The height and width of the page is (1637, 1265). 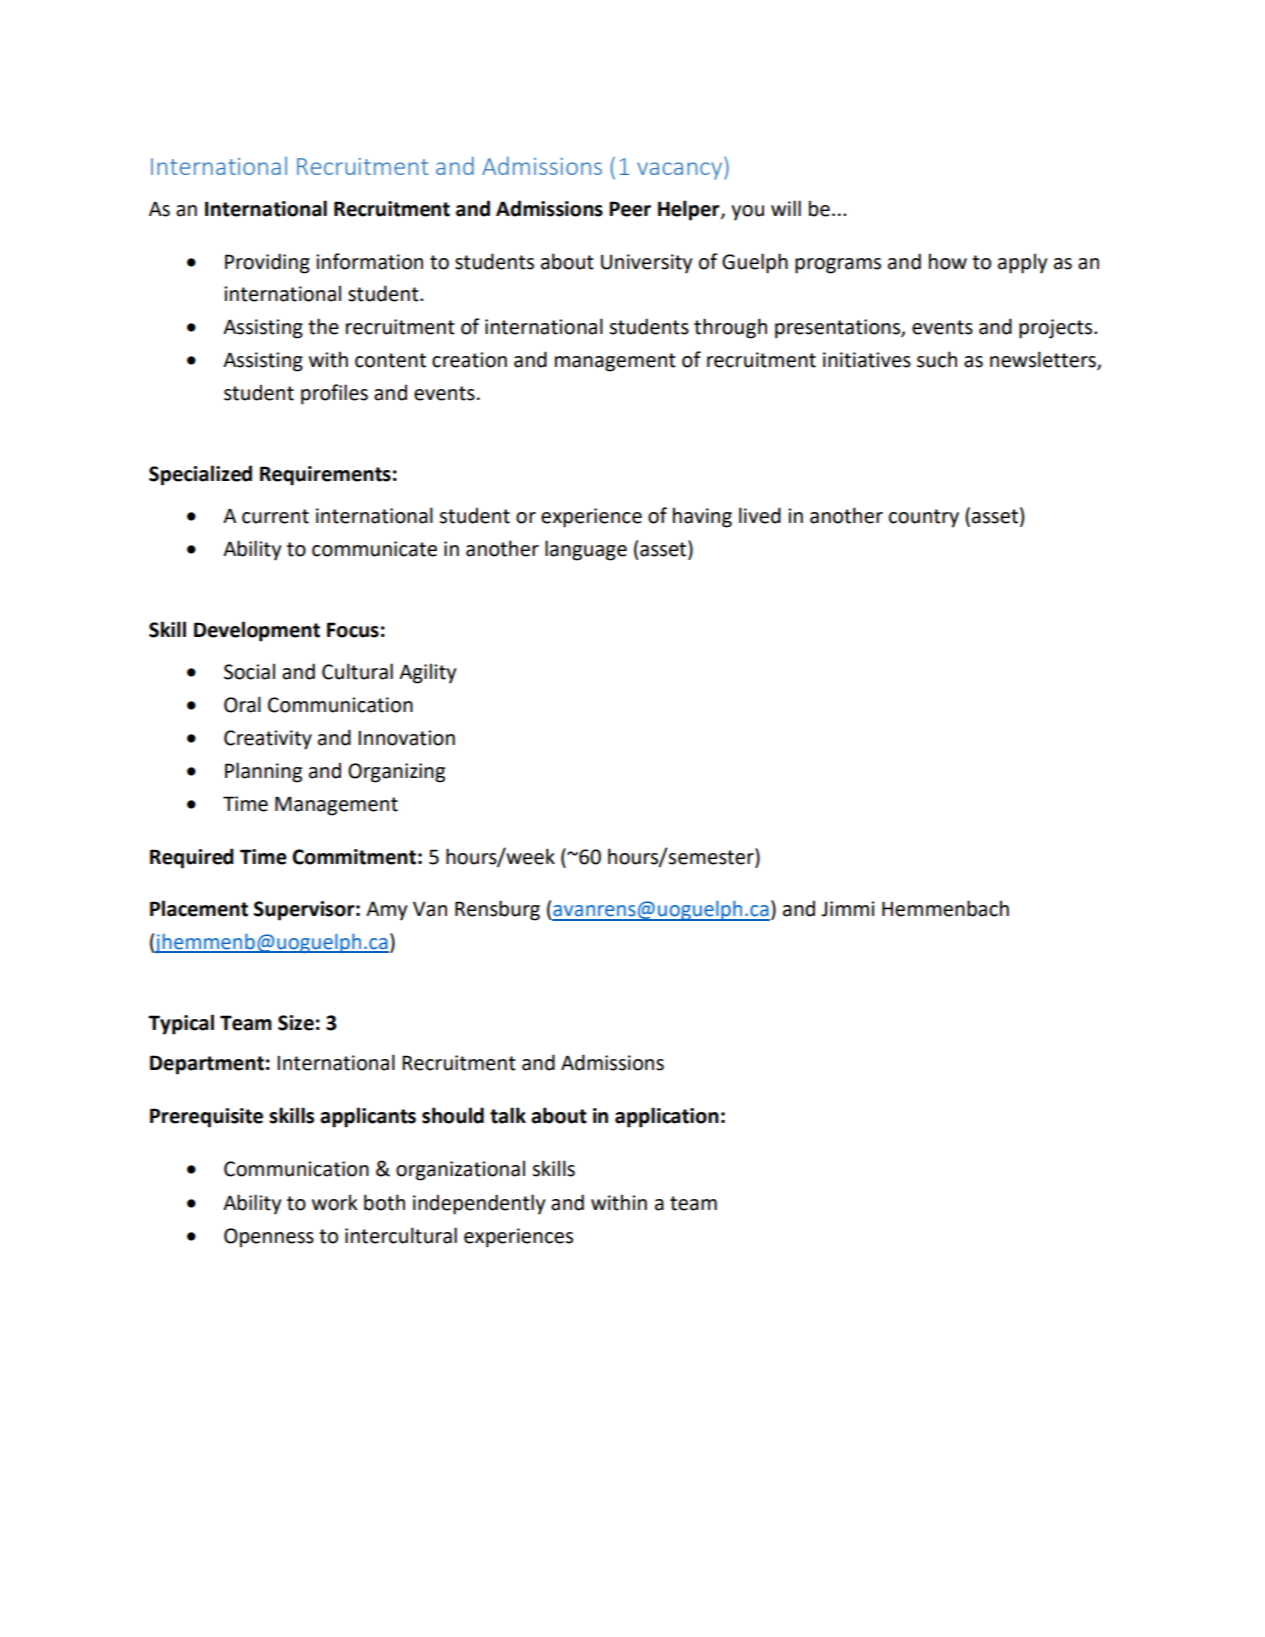 What do you see at coordinates (479, 1204) in the page?
I see `independently` at bounding box center [479, 1204].
